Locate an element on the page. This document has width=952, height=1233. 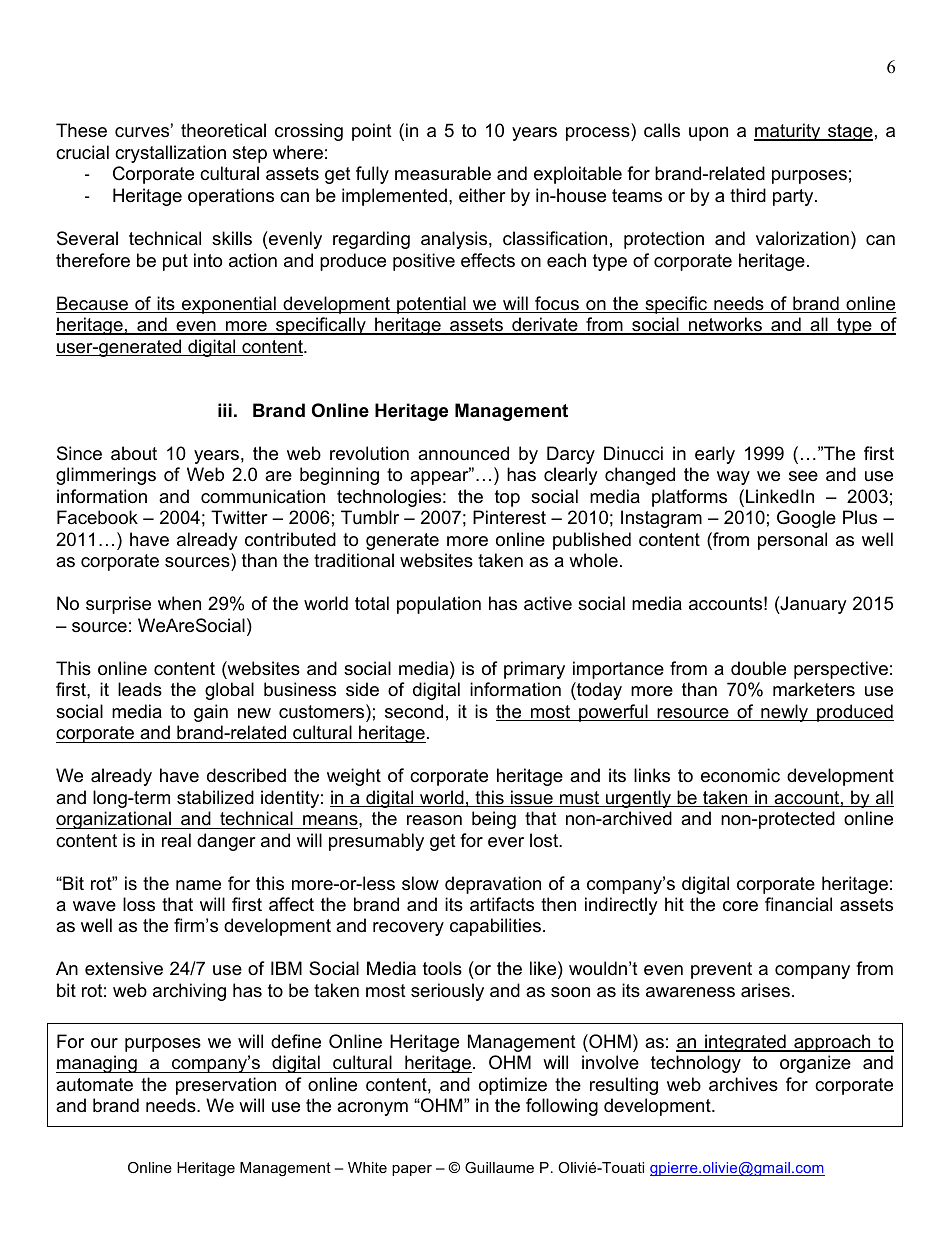
archives is located at coordinates (743, 1084).
